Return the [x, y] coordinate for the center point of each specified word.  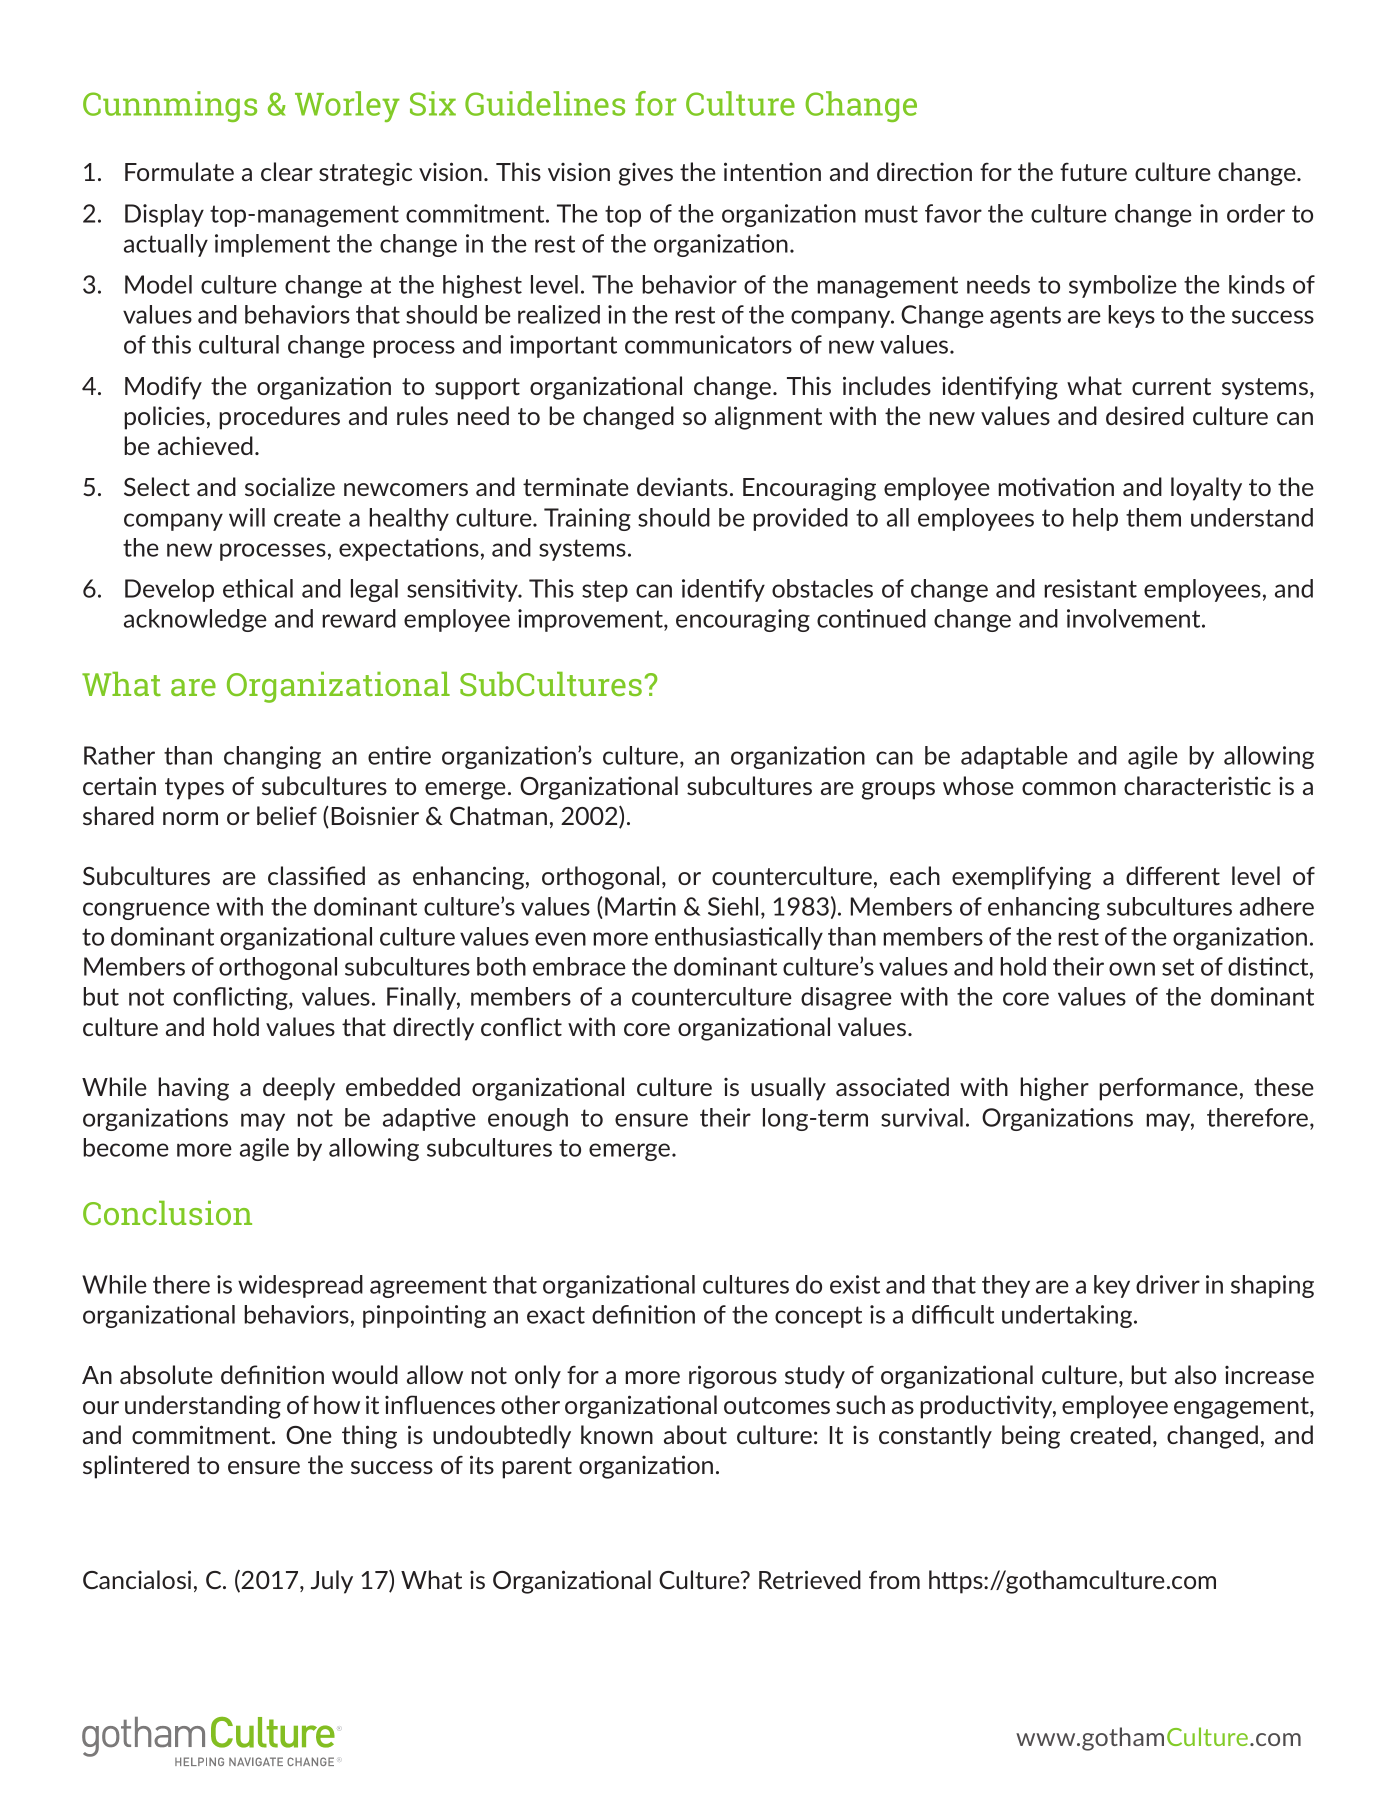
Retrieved [810, 1579]
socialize [290, 486]
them [1153, 517]
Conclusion [167, 1213]
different [1173, 875]
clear [287, 171]
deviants [682, 486]
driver [1168, 1284]
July [332, 1582]
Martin [640, 906]
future [1093, 172]
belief [287, 815]
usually [788, 1089]
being [1031, 1437]
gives [646, 174]
